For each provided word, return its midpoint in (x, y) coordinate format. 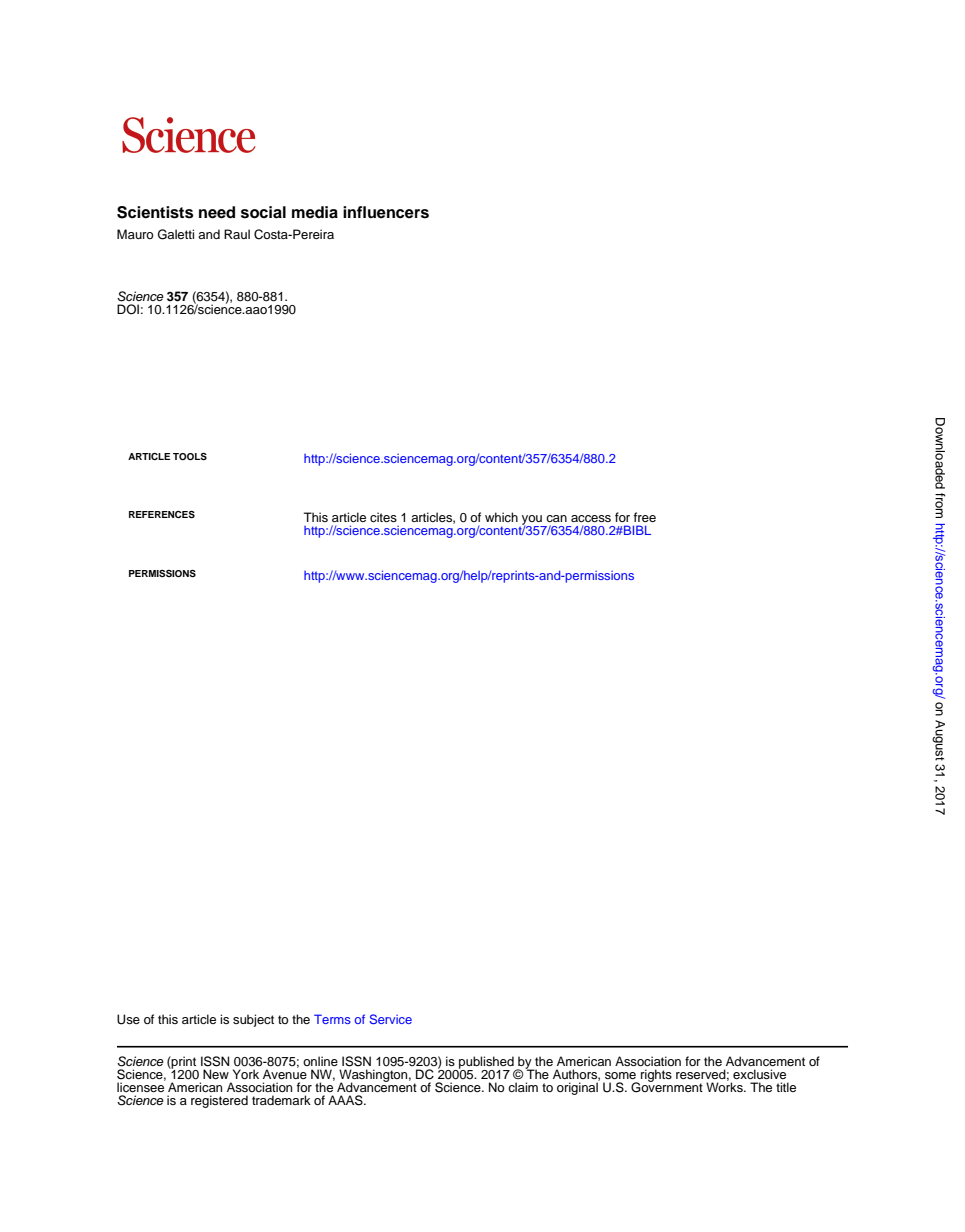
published (486, 1063)
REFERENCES (162, 514)
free (645, 517)
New (216, 1074)
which (501, 517)
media (315, 212)
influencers (386, 212)
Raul (237, 234)
